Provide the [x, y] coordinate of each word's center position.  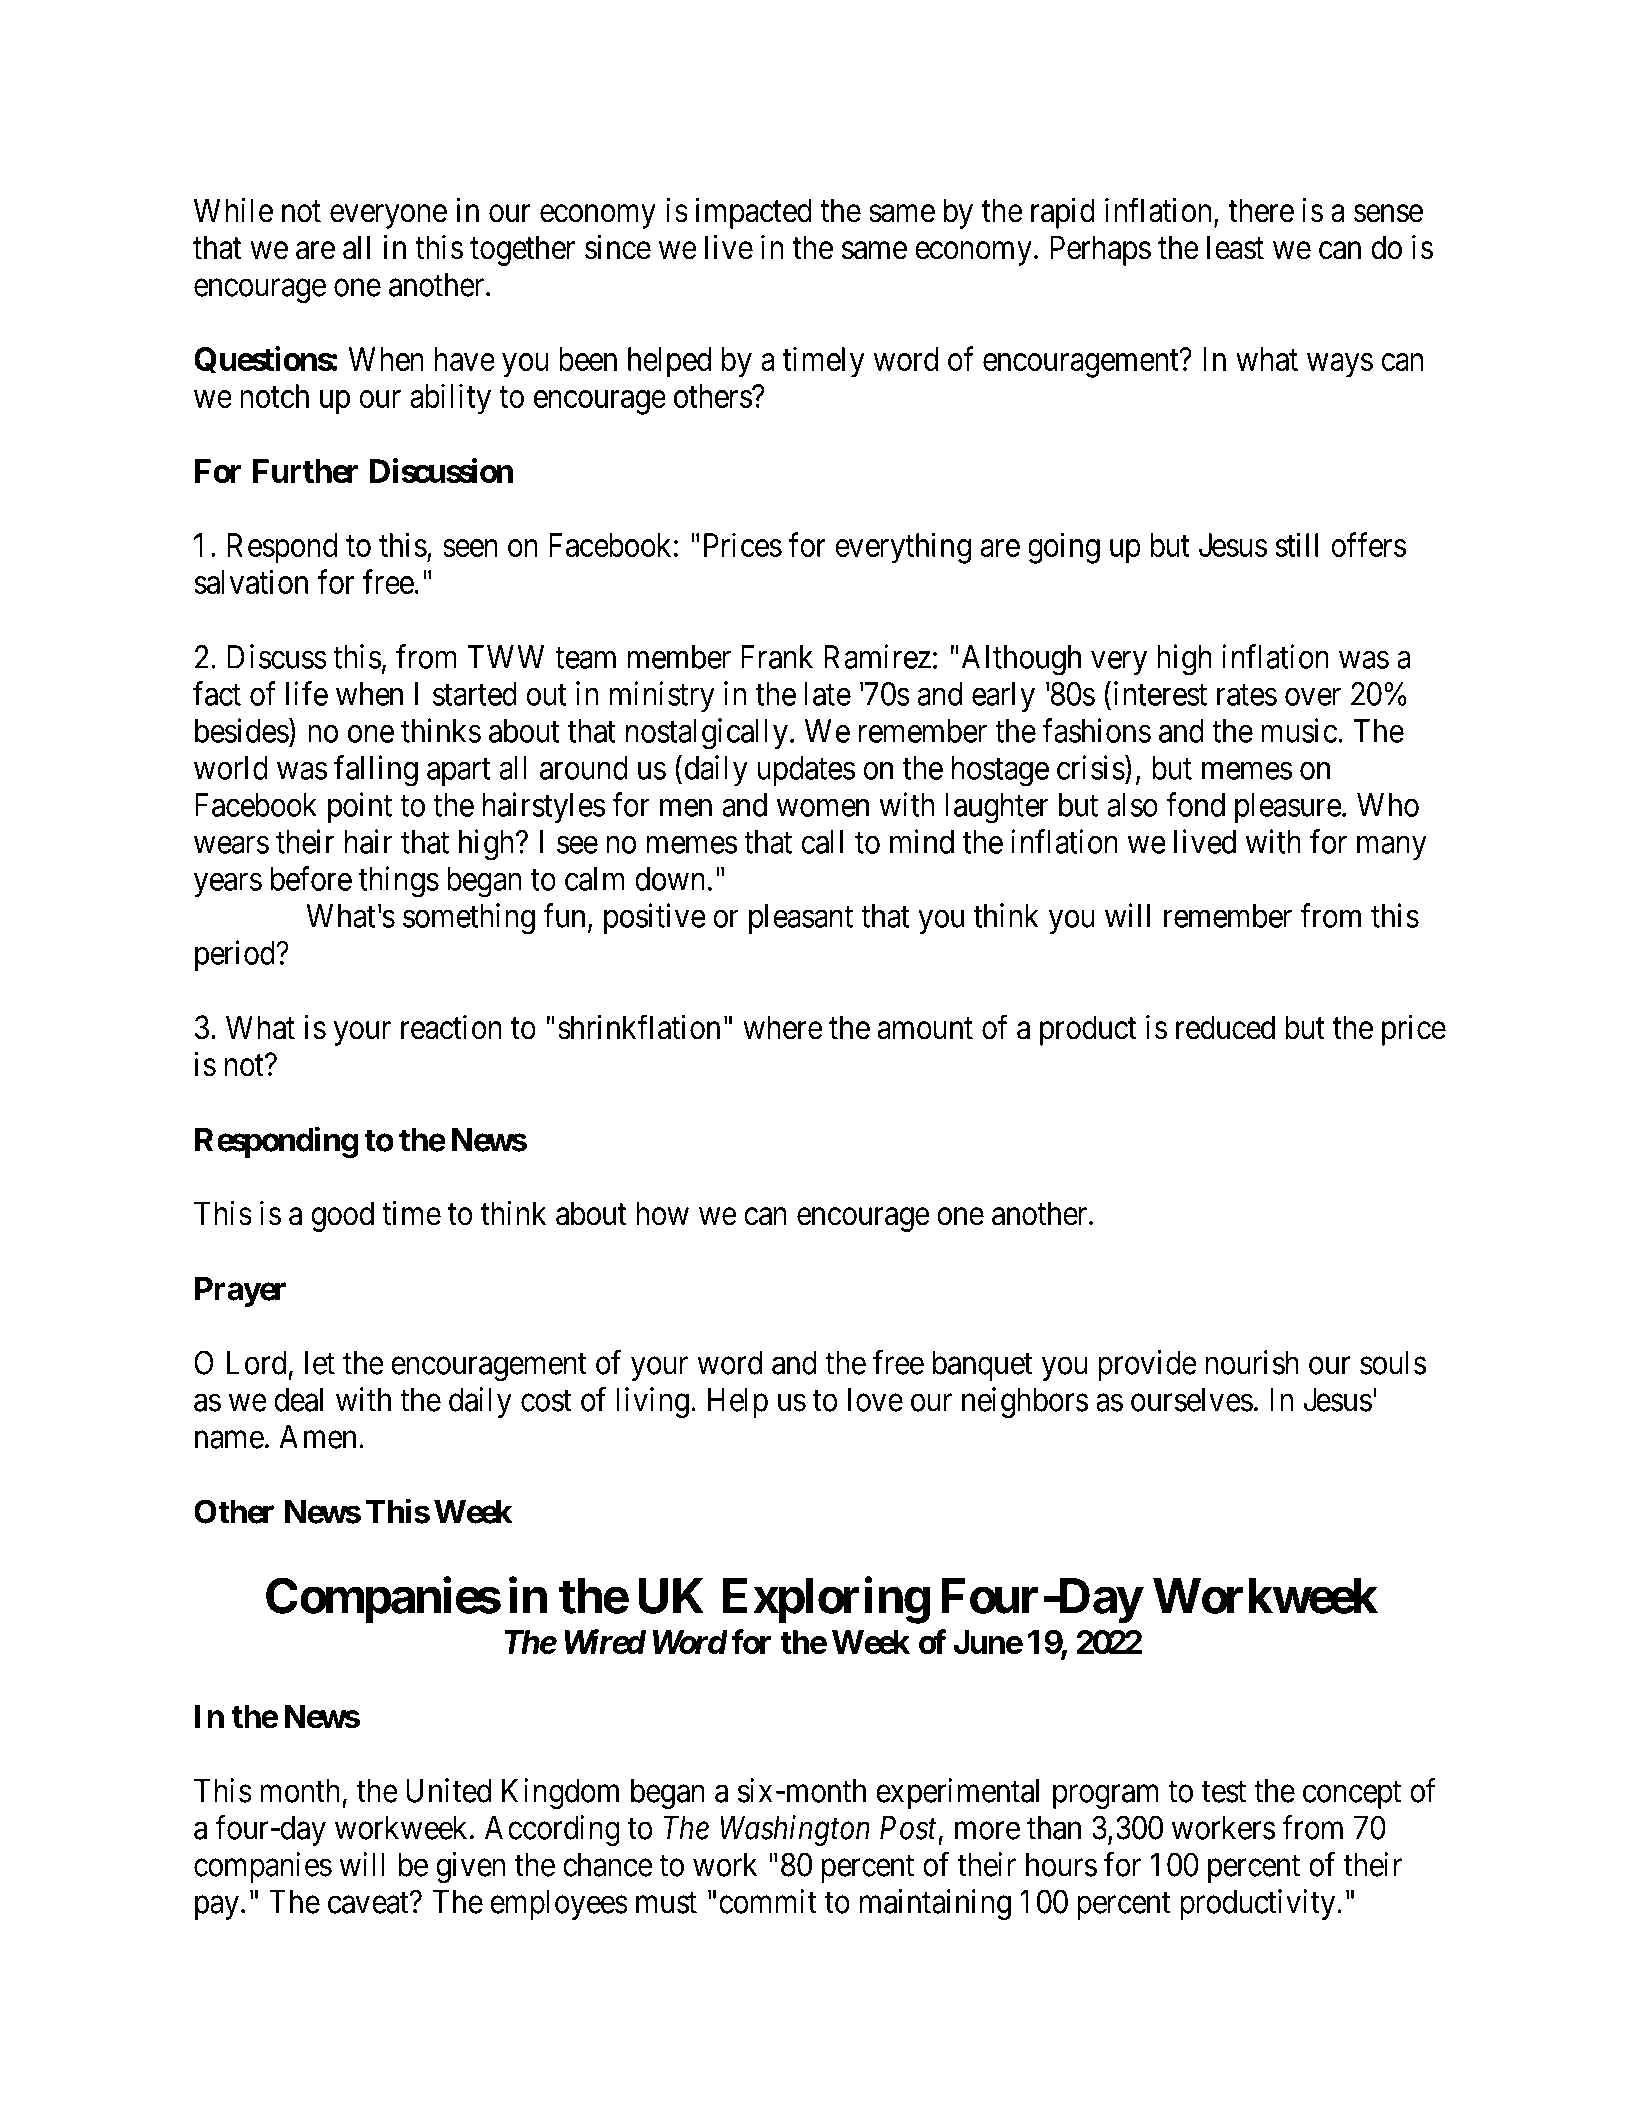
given [470, 1867]
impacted [754, 213]
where [783, 1027]
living [652, 1402]
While [233, 210]
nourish [1252, 1362]
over [1313, 697]
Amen [317, 1437]
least [1235, 247]
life [307, 693]
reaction [451, 1027]
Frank [777, 657]
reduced [1225, 1027]
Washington [795, 1830]
